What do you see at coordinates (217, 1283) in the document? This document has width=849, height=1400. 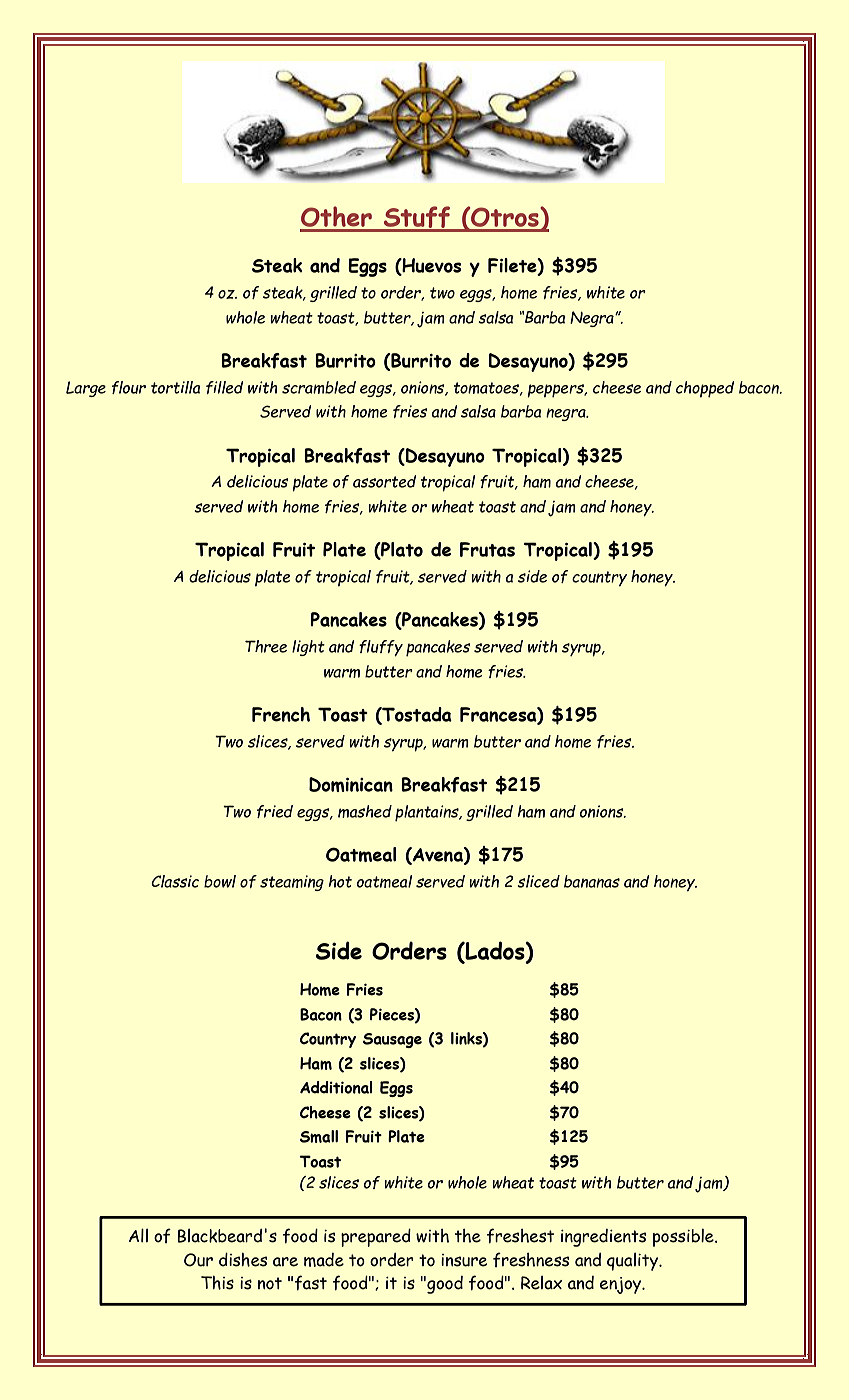 I see `This` at bounding box center [217, 1283].
